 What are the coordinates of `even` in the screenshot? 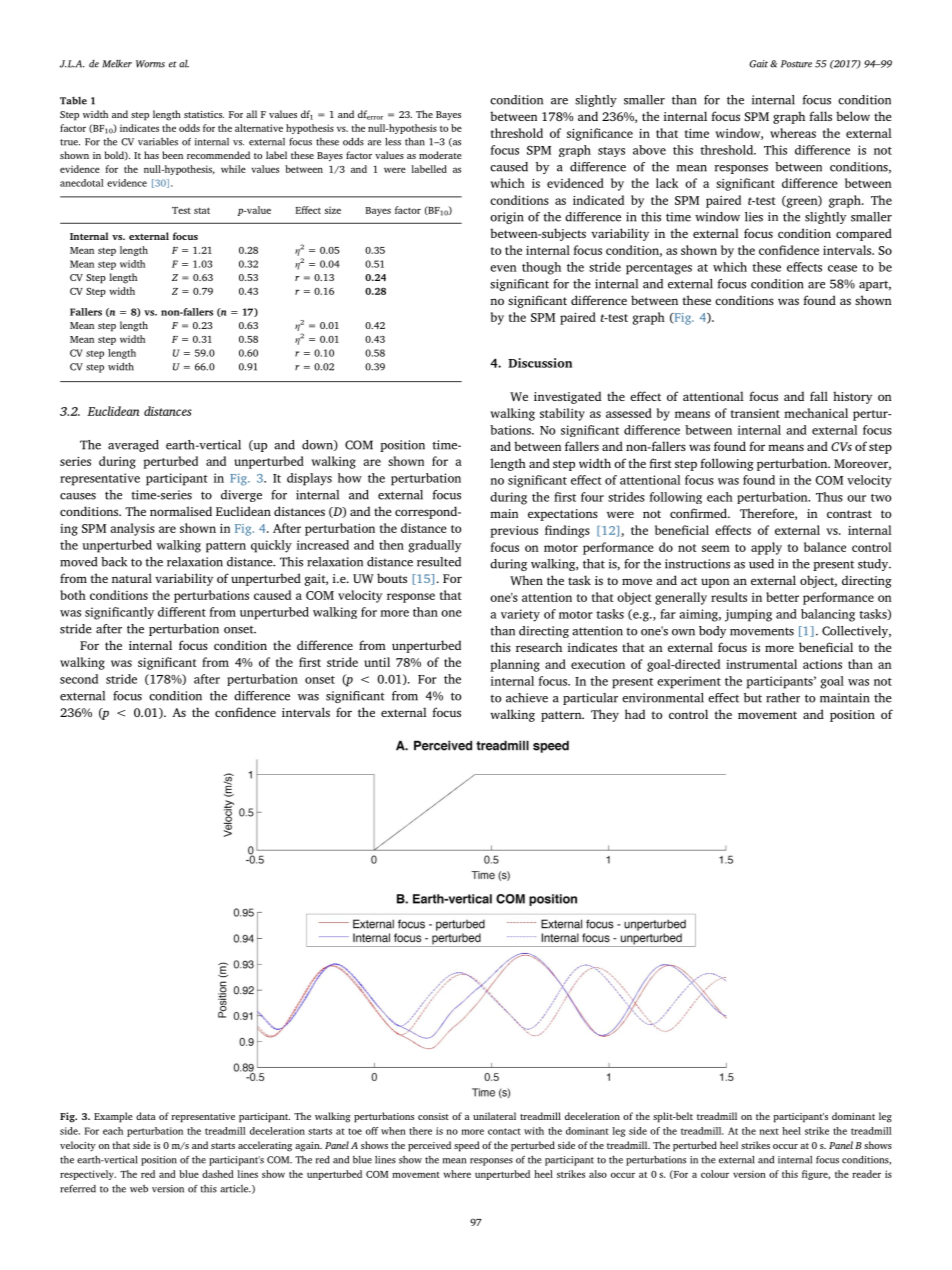 It's located at (503, 268).
